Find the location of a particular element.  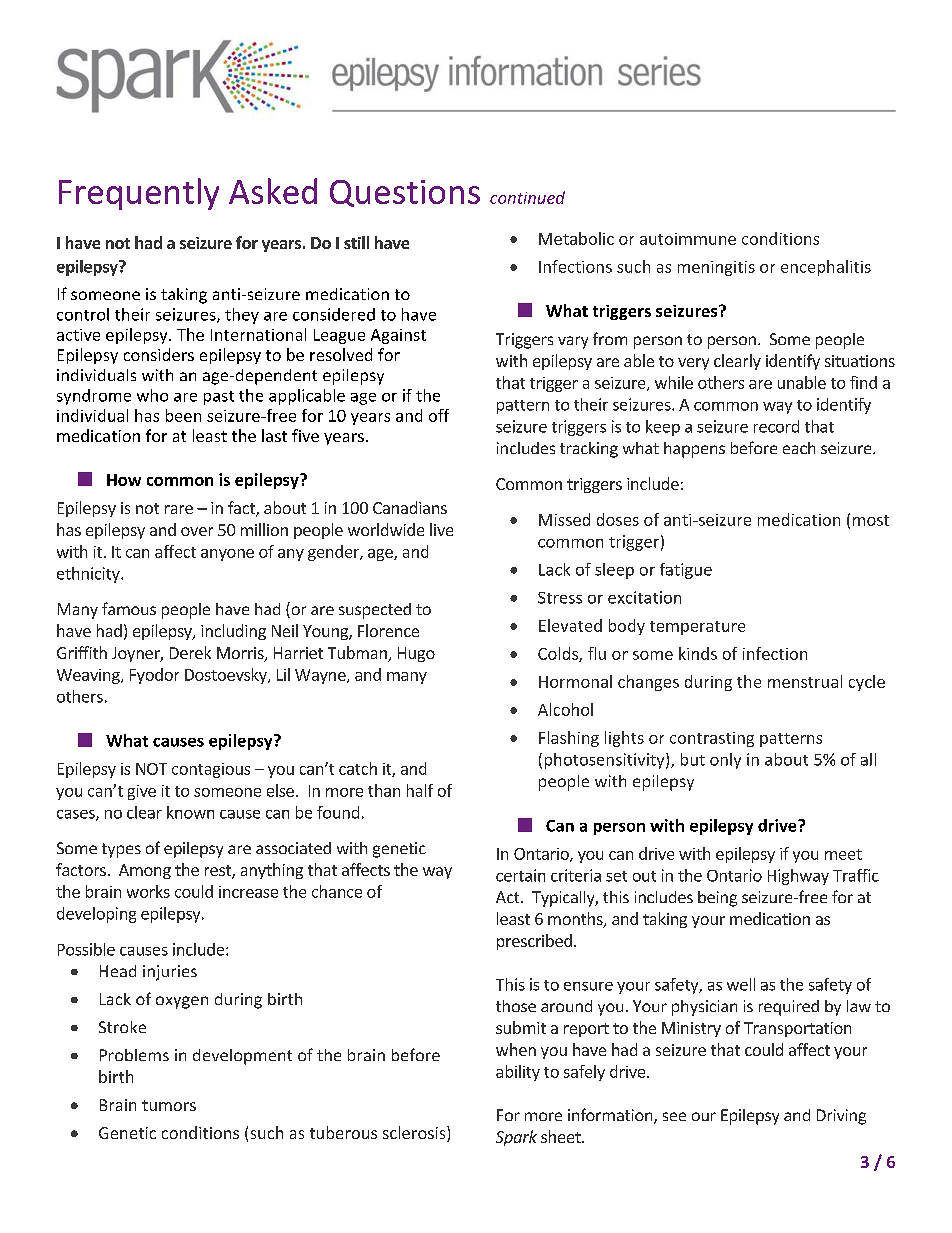

autoimmune is located at coordinates (688, 239).
